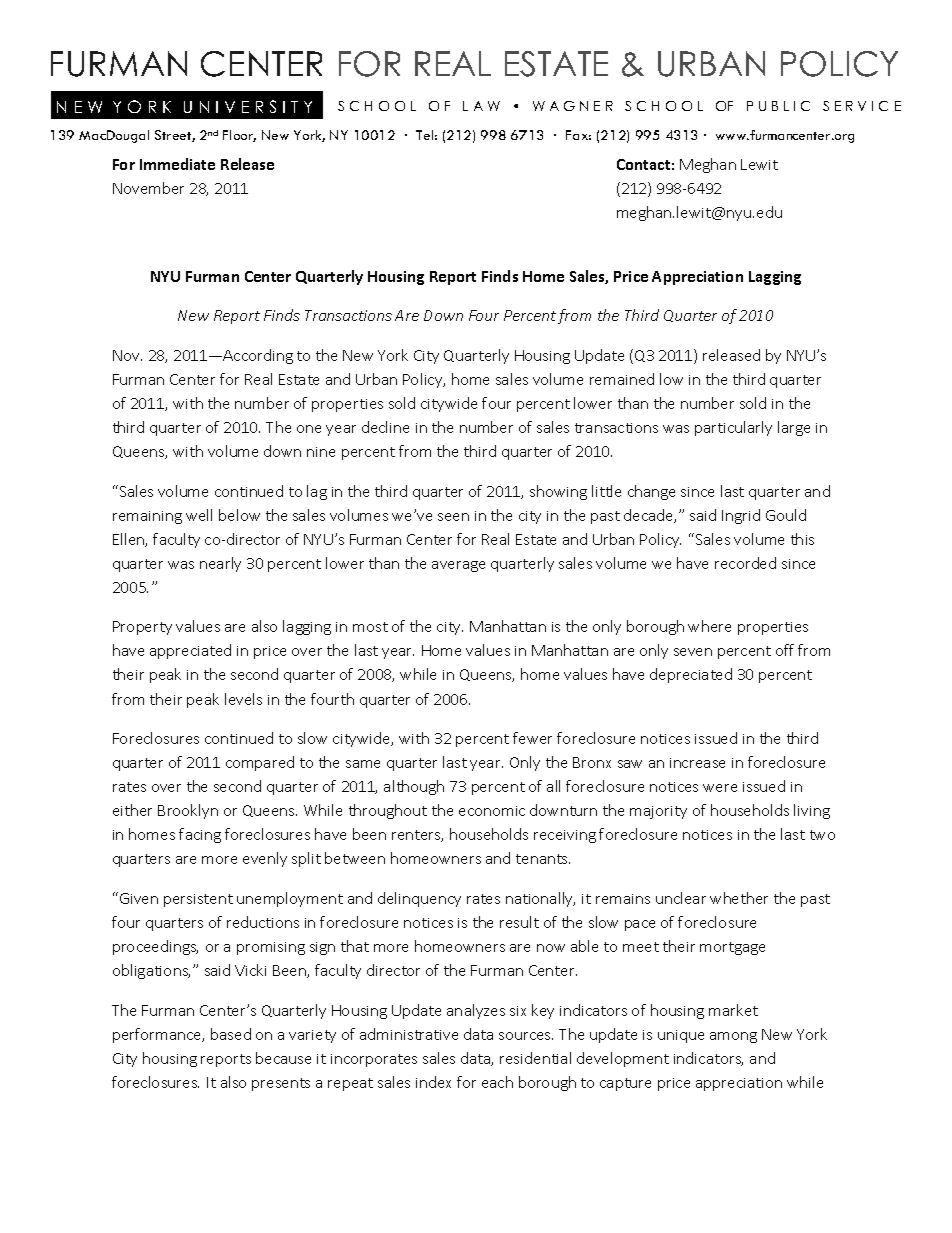  Describe the element at coordinates (497, 1082) in the screenshot. I see `each` at that location.
